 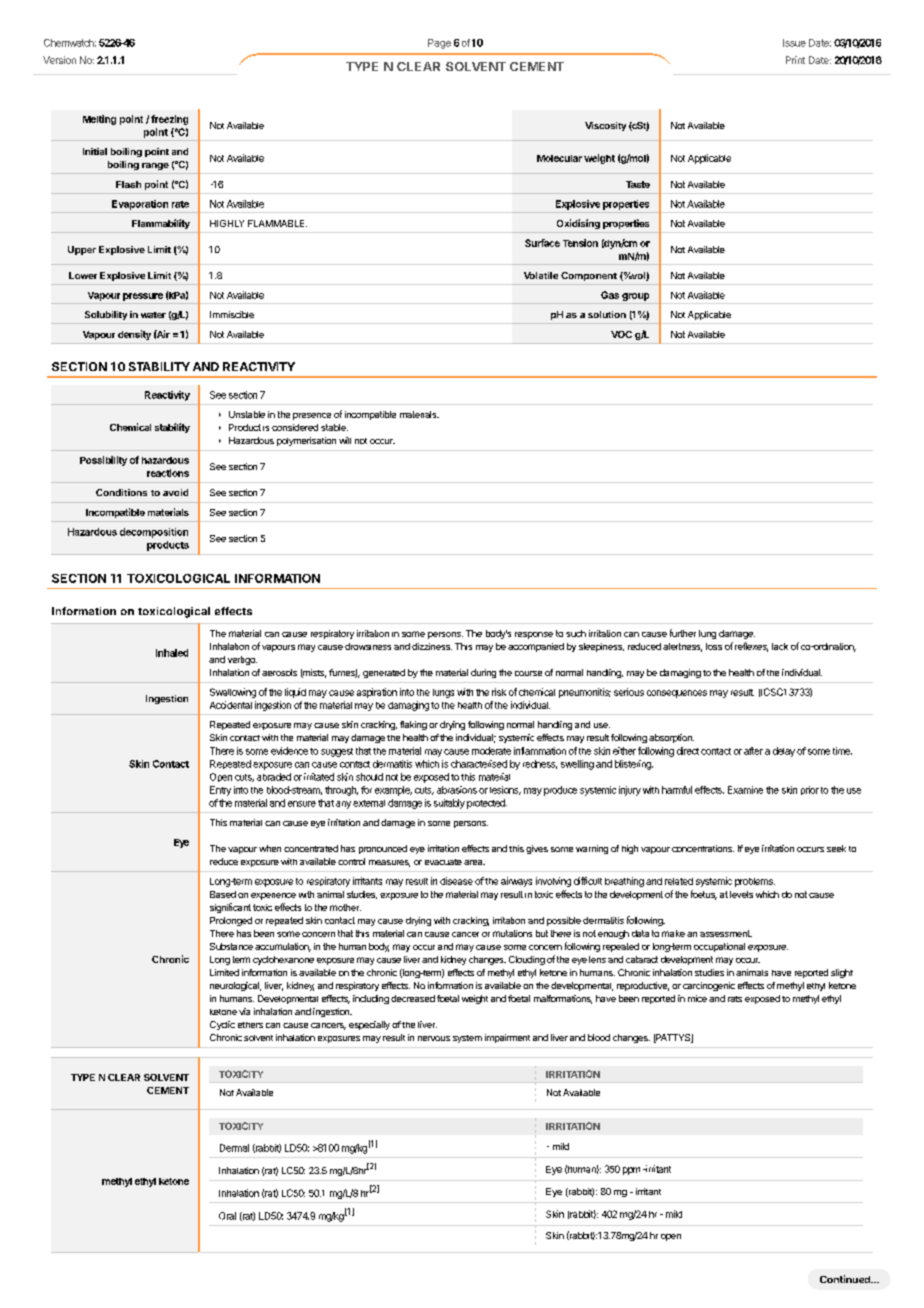 I want to click on dizziness, so click(x=432, y=646).
